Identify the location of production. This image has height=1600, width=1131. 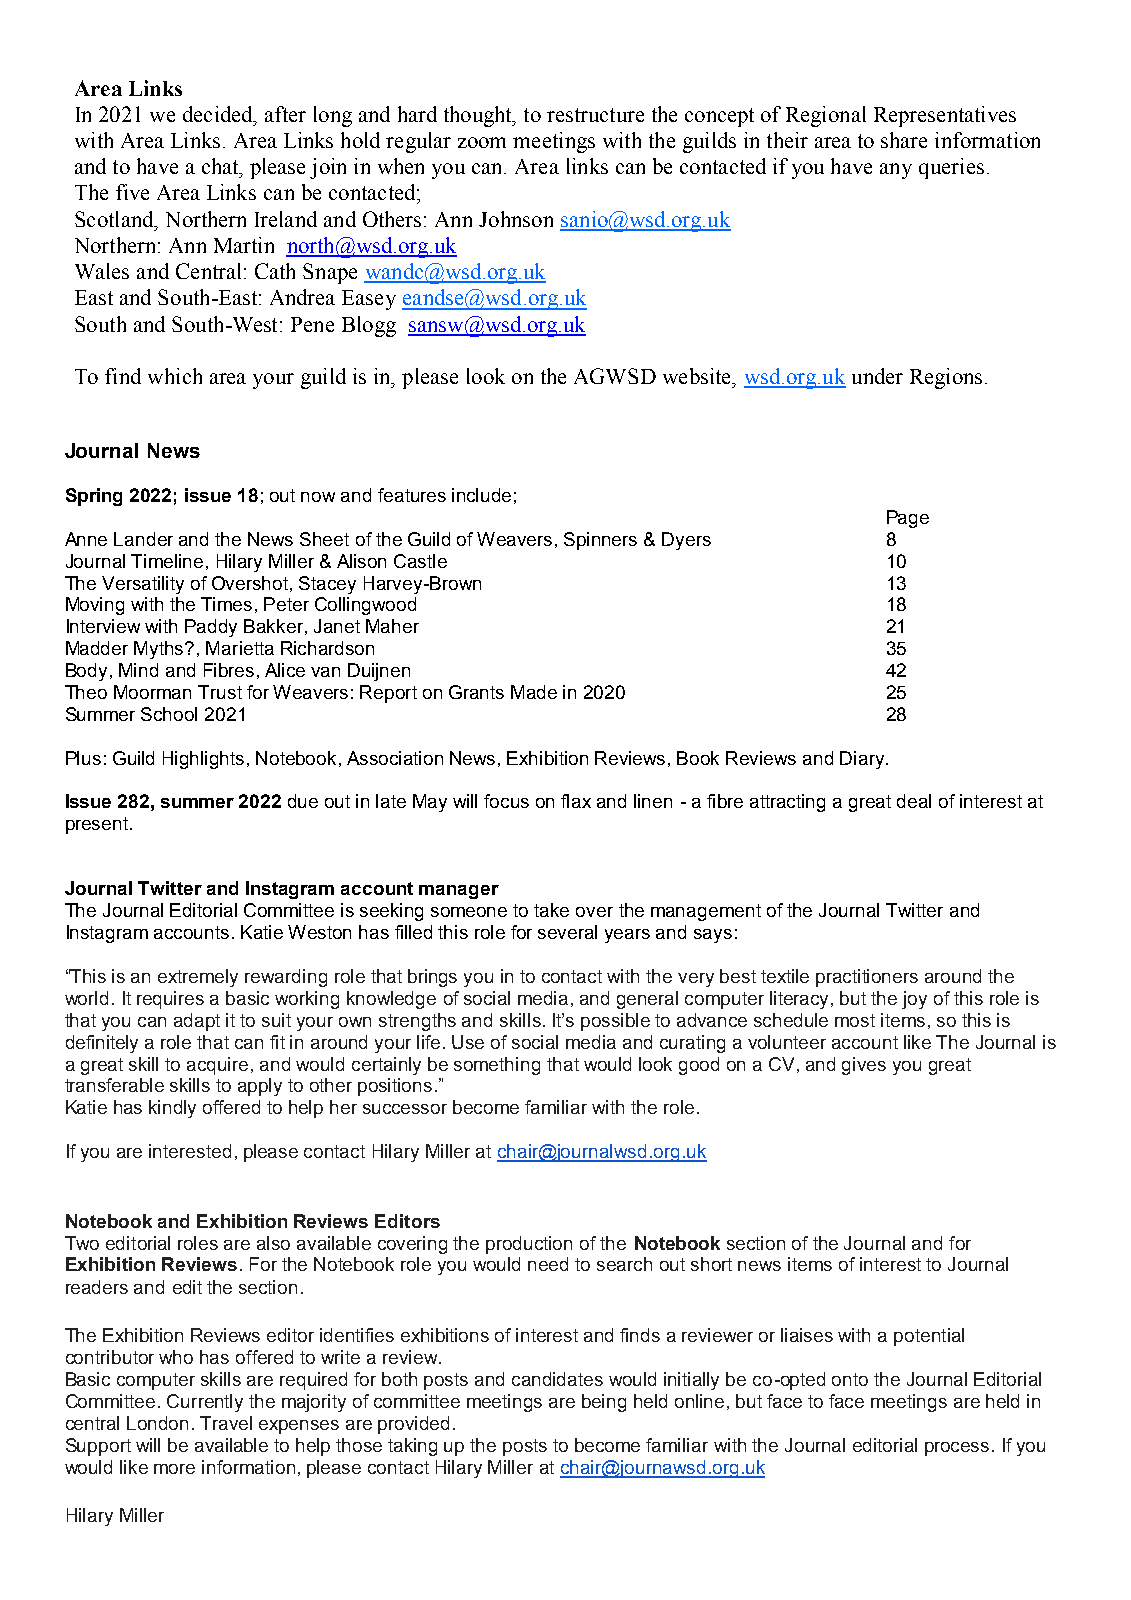
(529, 1245).
